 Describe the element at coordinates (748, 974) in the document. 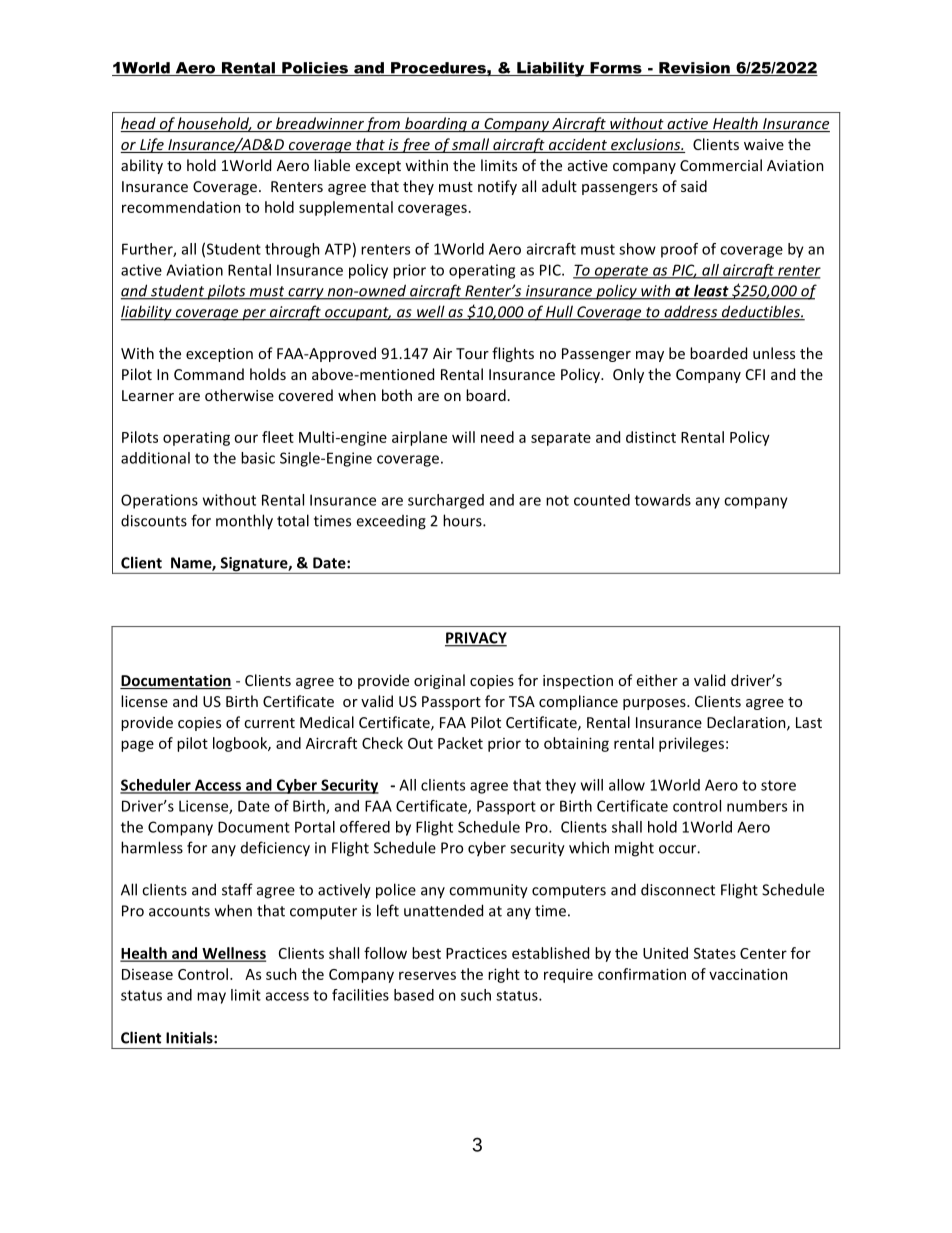

I see `vaccination` at that location.
